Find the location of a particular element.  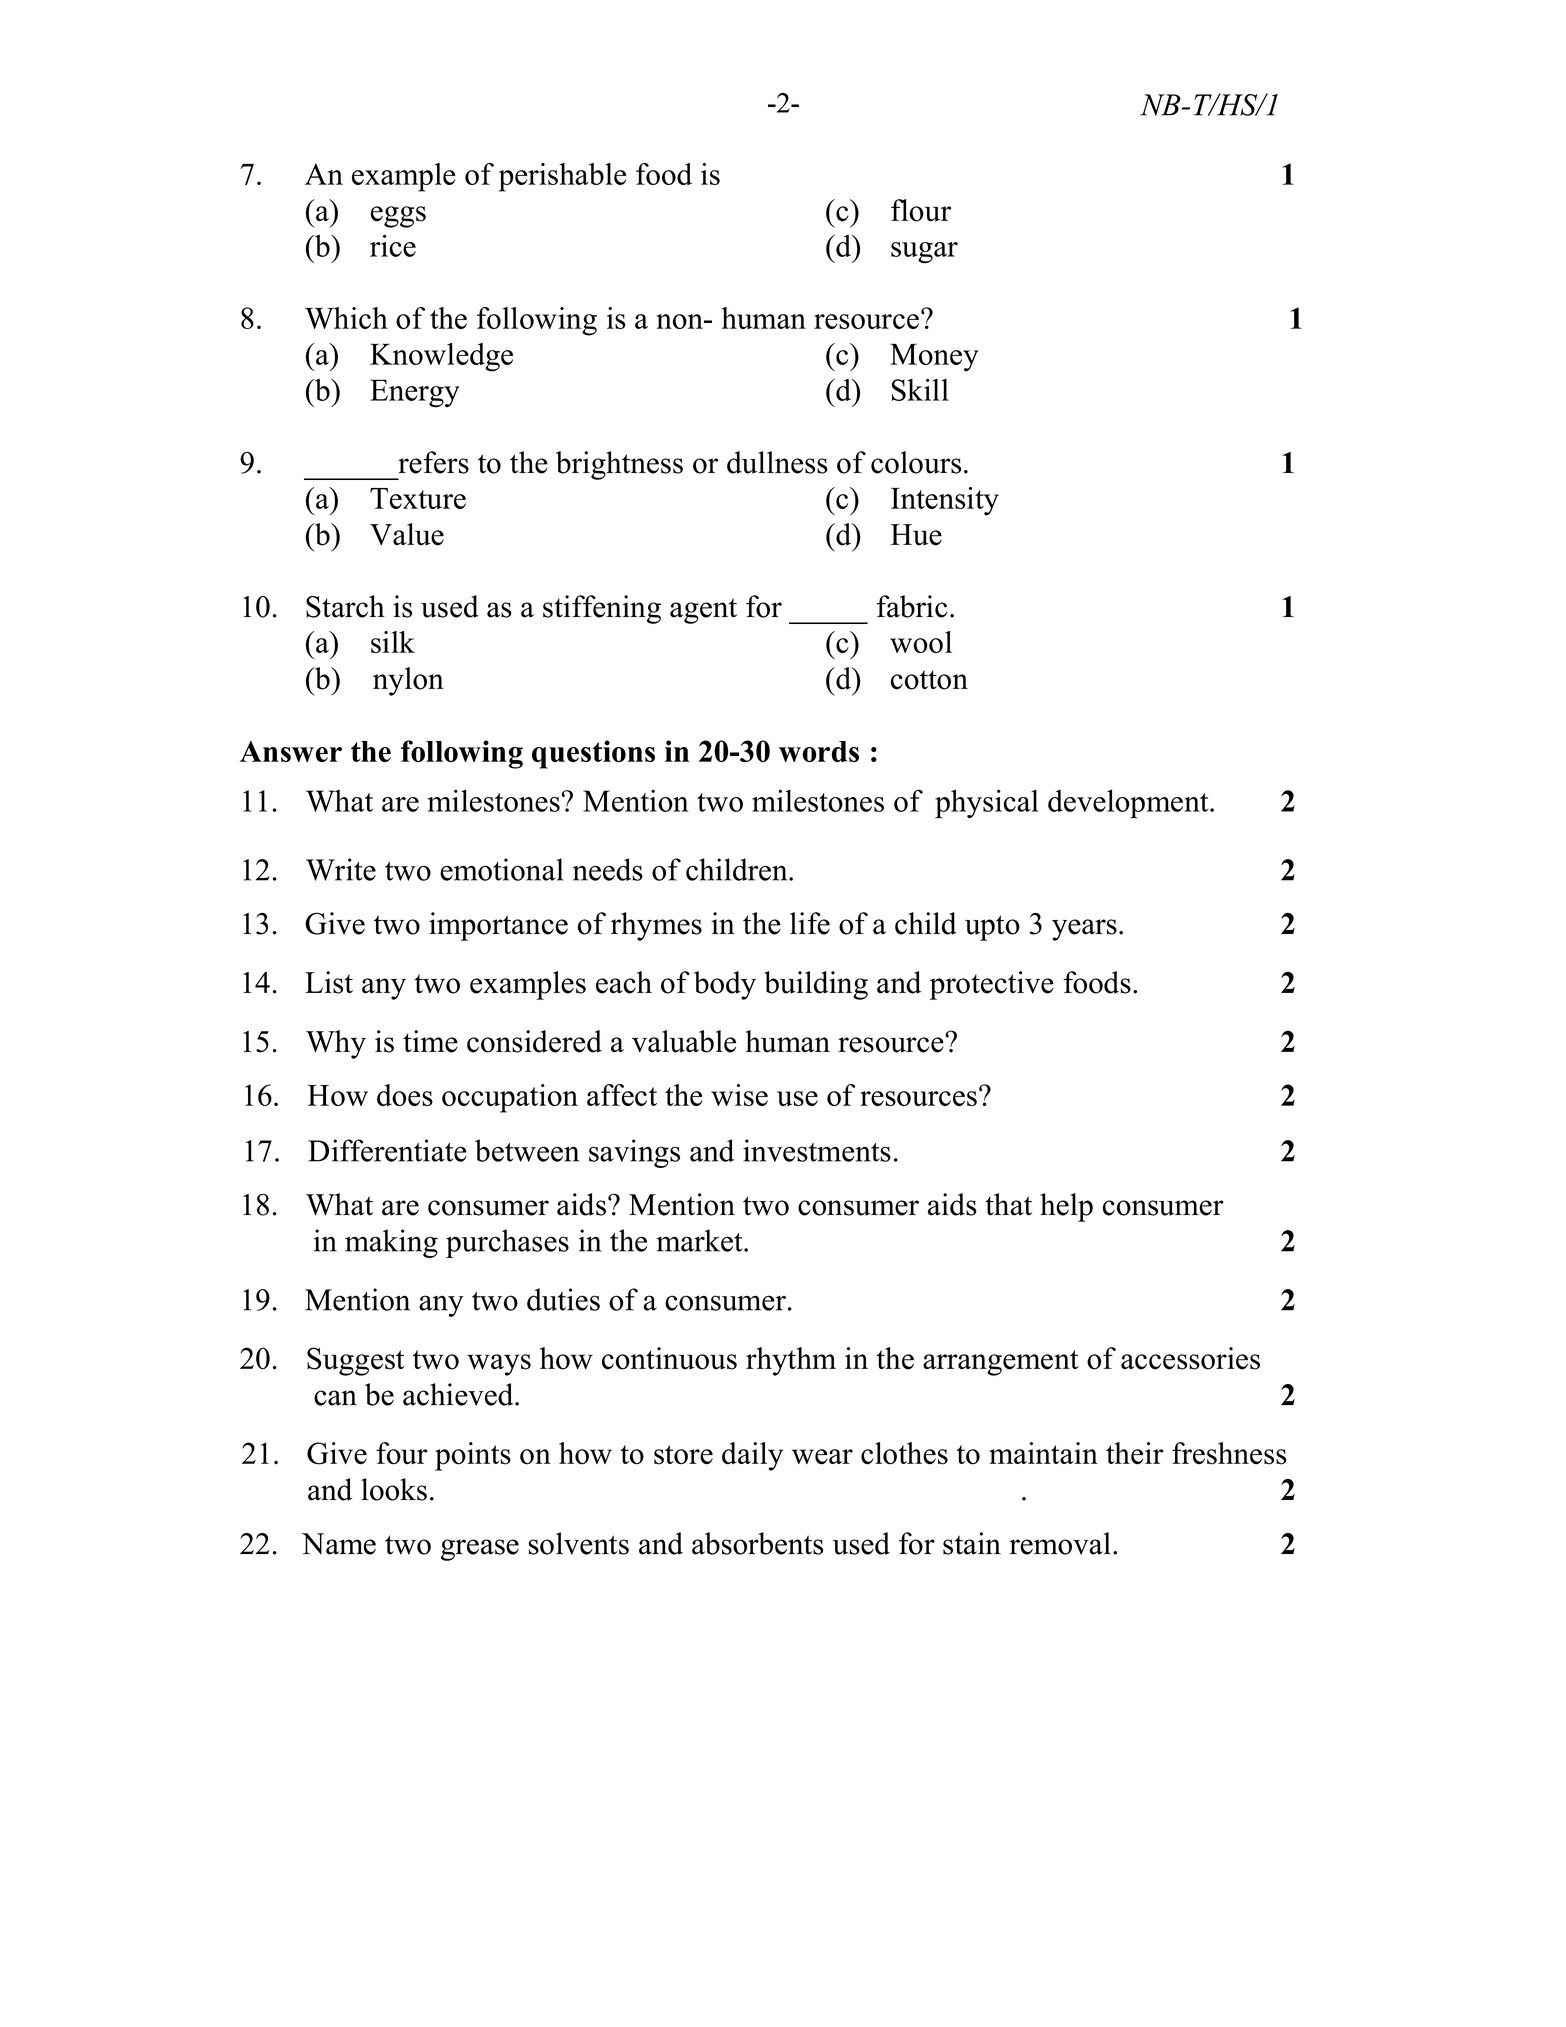

flour is located at coordinates (921, 210).
